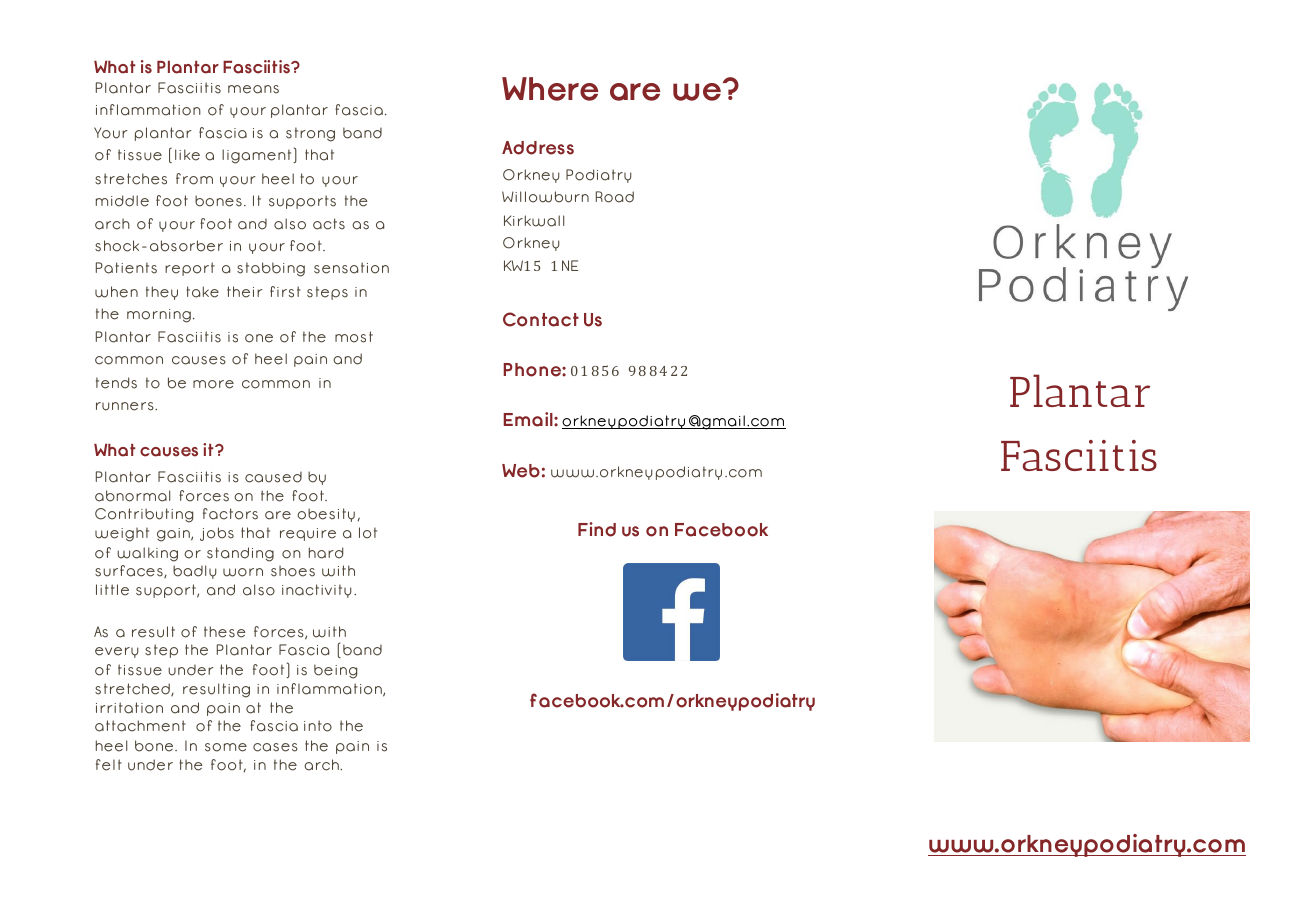 This image has width=1308, height=924. I want to click on caused, so click(273, 477).
